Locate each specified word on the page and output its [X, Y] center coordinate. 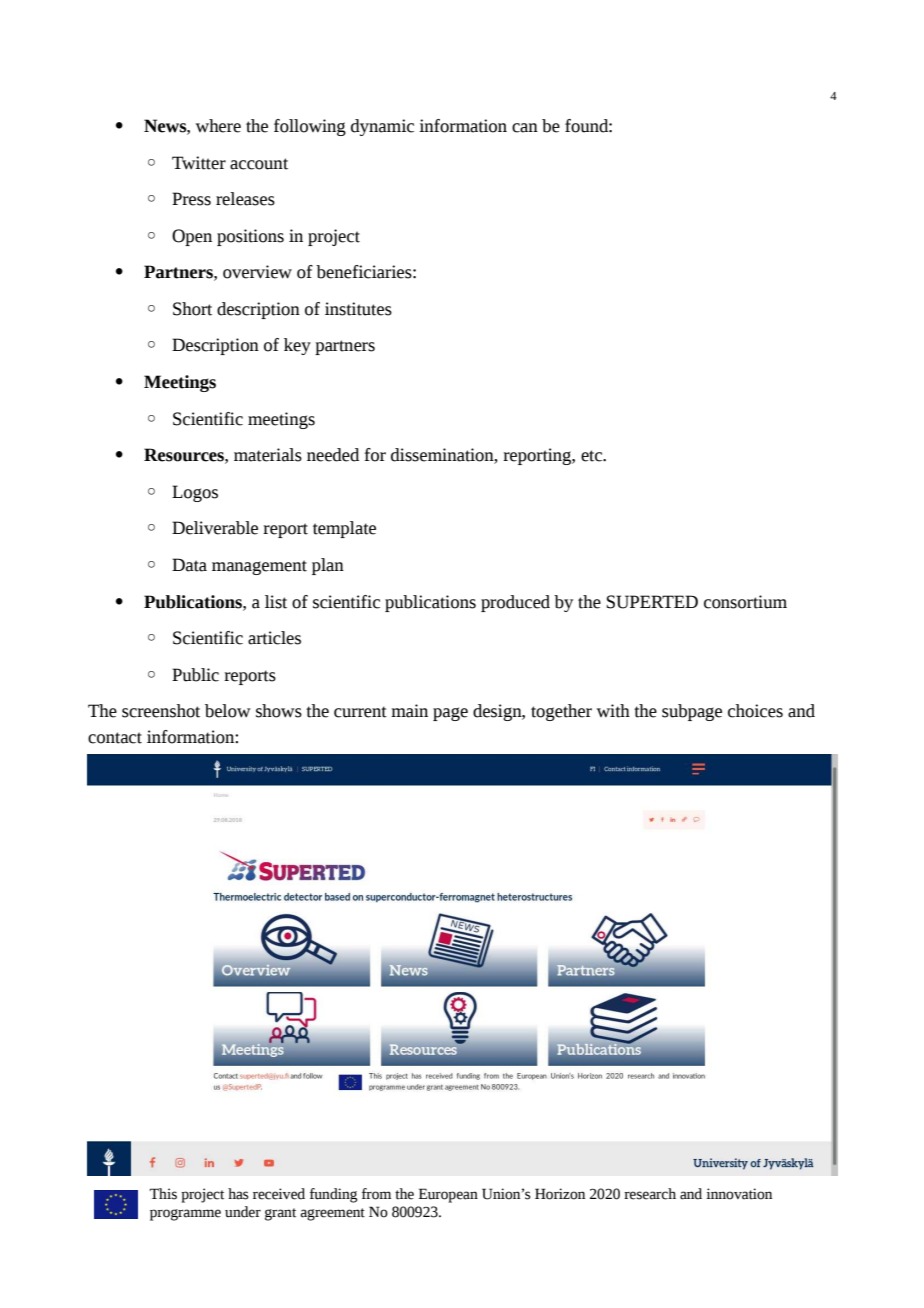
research [650, 1194]
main [409, 711]
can [525, 128]
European [448, 1195]
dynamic [382, 127]
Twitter [199, 163]
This [163, 1194]
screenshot [161, 711]
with [613, 711]
